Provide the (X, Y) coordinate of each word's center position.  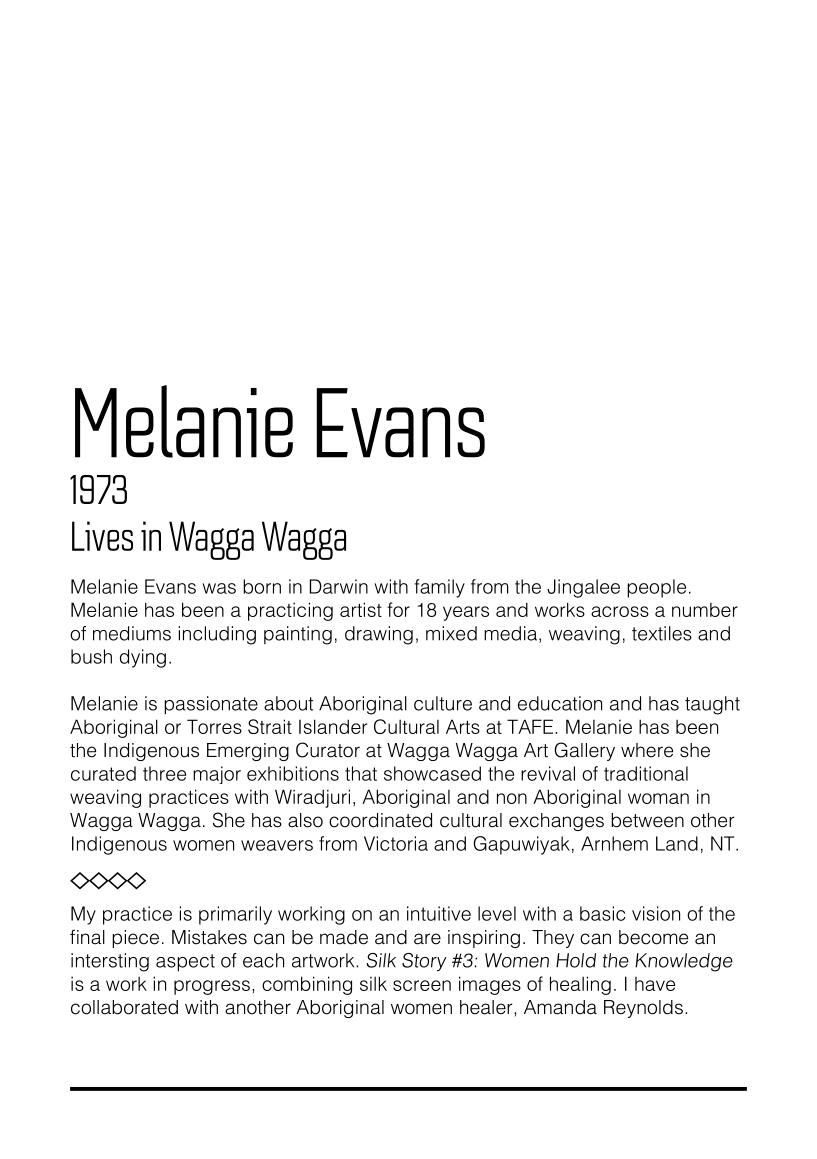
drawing (379, 635)
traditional (646, 773)
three (164, 773)
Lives (102, 536)
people (656, 588)
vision (656, 913)
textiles (662, 633)
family (439, 588)
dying (143, 658)
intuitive (439, 913)
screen (422, 985)
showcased (432, 773)
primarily (235, 915)
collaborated (124, 1007)
